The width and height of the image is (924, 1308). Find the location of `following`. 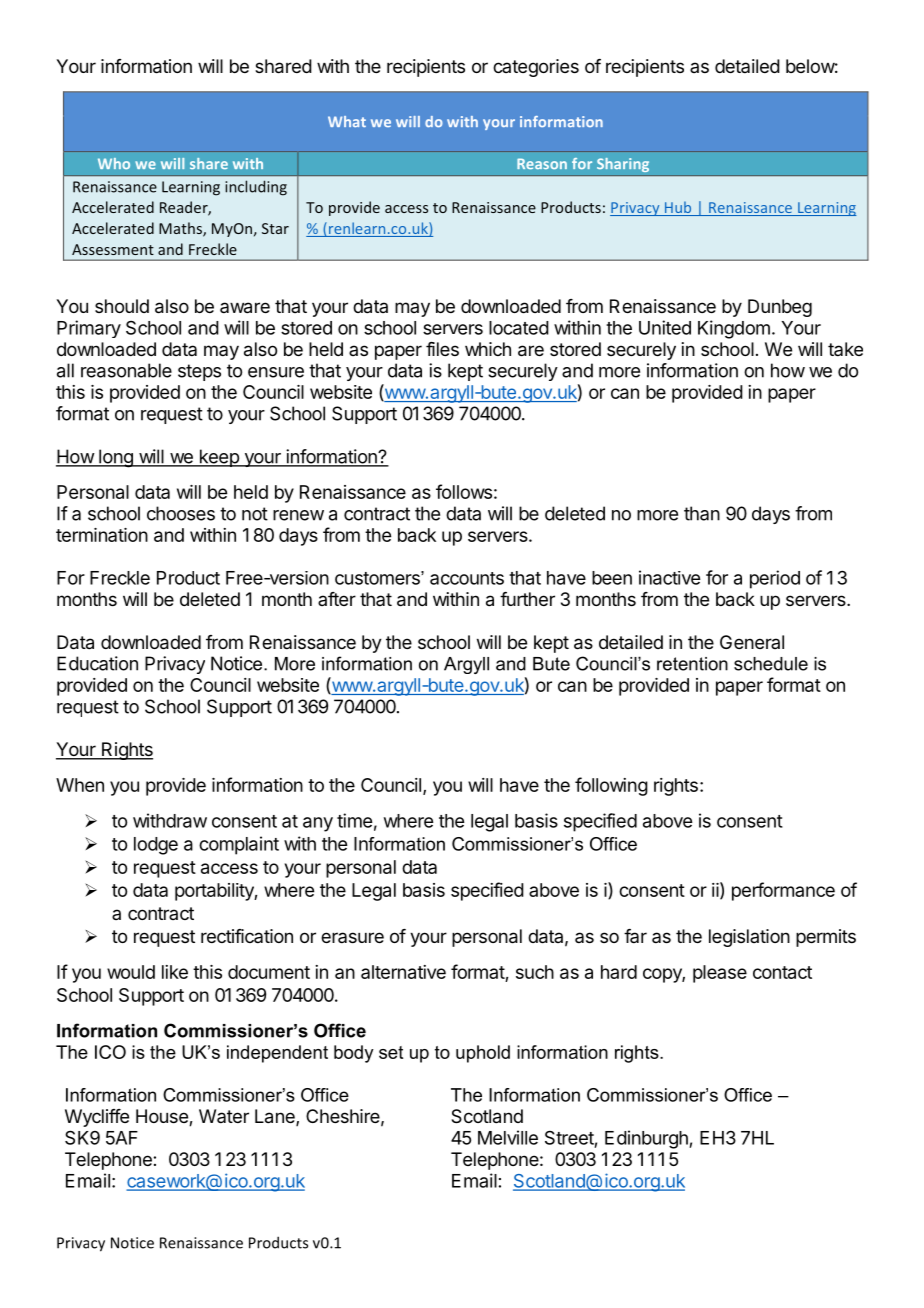

following is located at coordinates (611, 786).
